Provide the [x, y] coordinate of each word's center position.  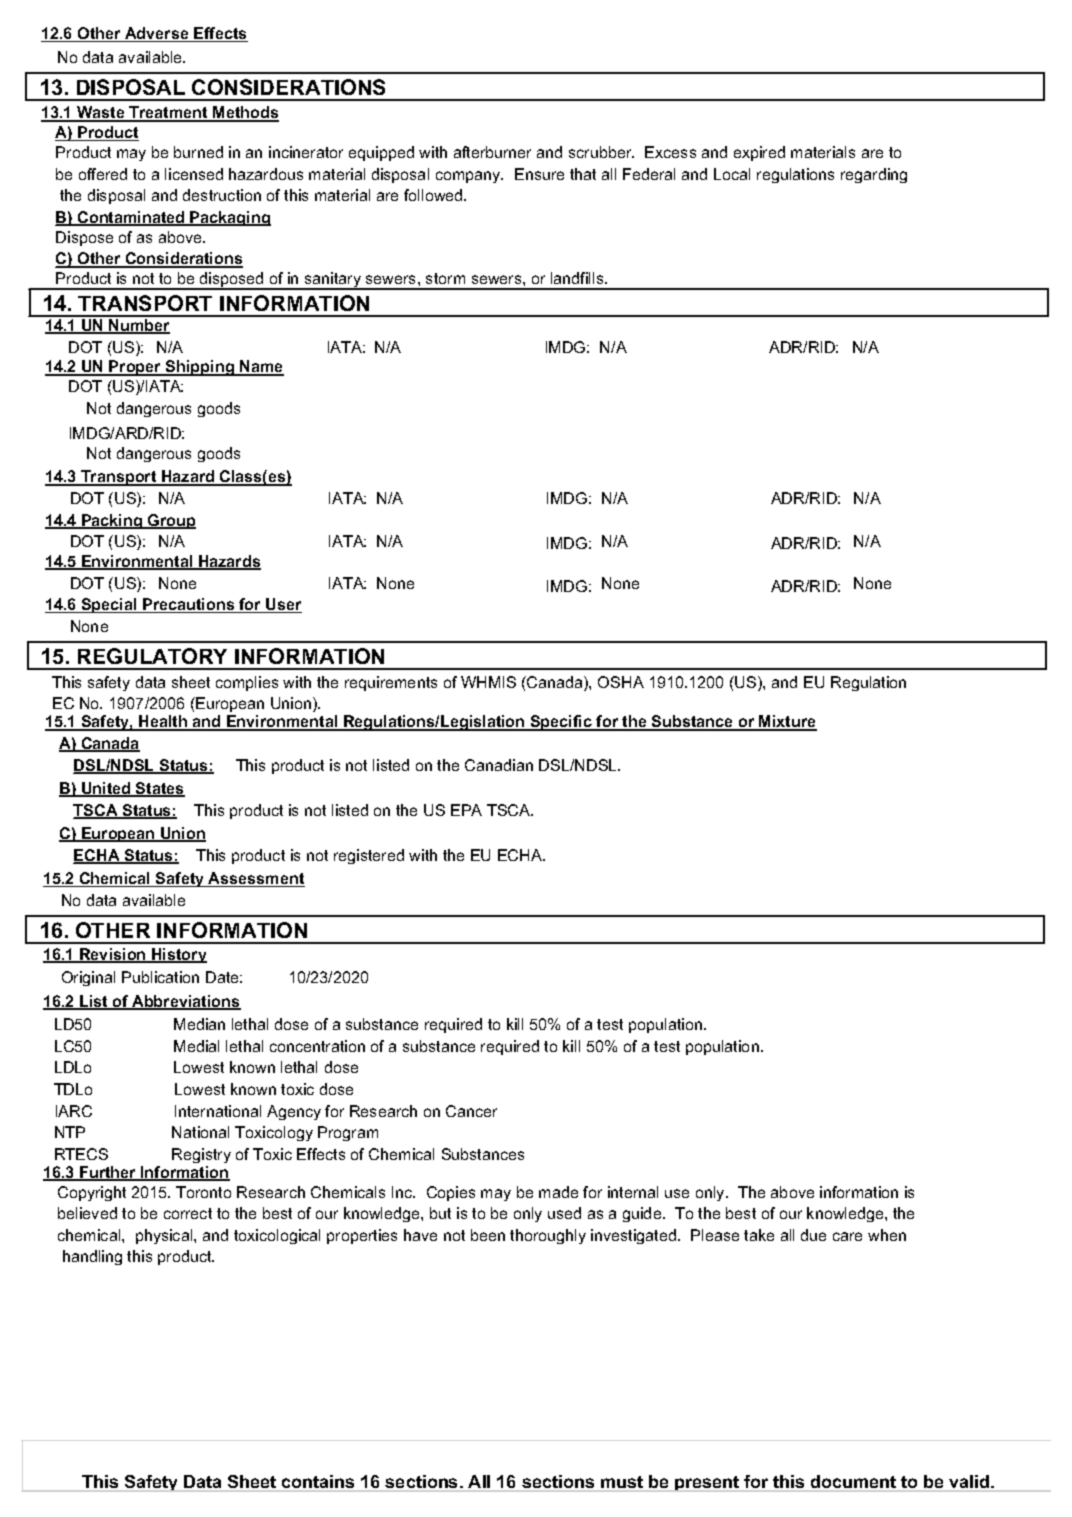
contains [319, 1483]
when [887, 1235]
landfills [578, 278]
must [622, 1483]
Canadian [499, 765]
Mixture [787, 723]
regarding [874, 175]
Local [732, 174]
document [853, 1483]
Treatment [169, 114]
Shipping [200, 368]
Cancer [471, 1111]
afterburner [492, 152]
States [159, 789]
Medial [196, 1046]
